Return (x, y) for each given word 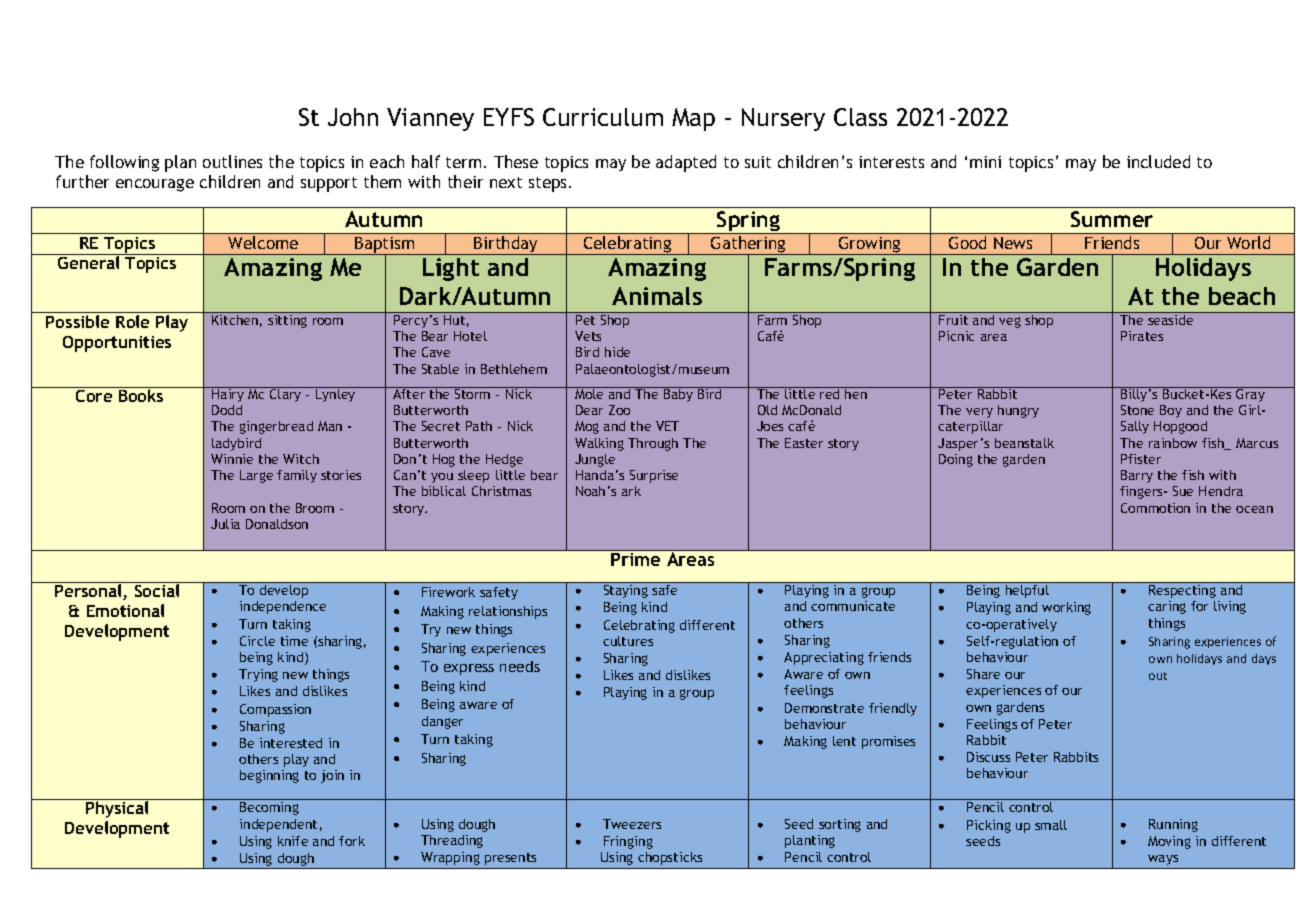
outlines (232, 161)
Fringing (628, 842)
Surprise (654, 476)
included (1158, 161)
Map (693, 119)
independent (278, 825)
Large (256, 476)
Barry (1137, 476)
